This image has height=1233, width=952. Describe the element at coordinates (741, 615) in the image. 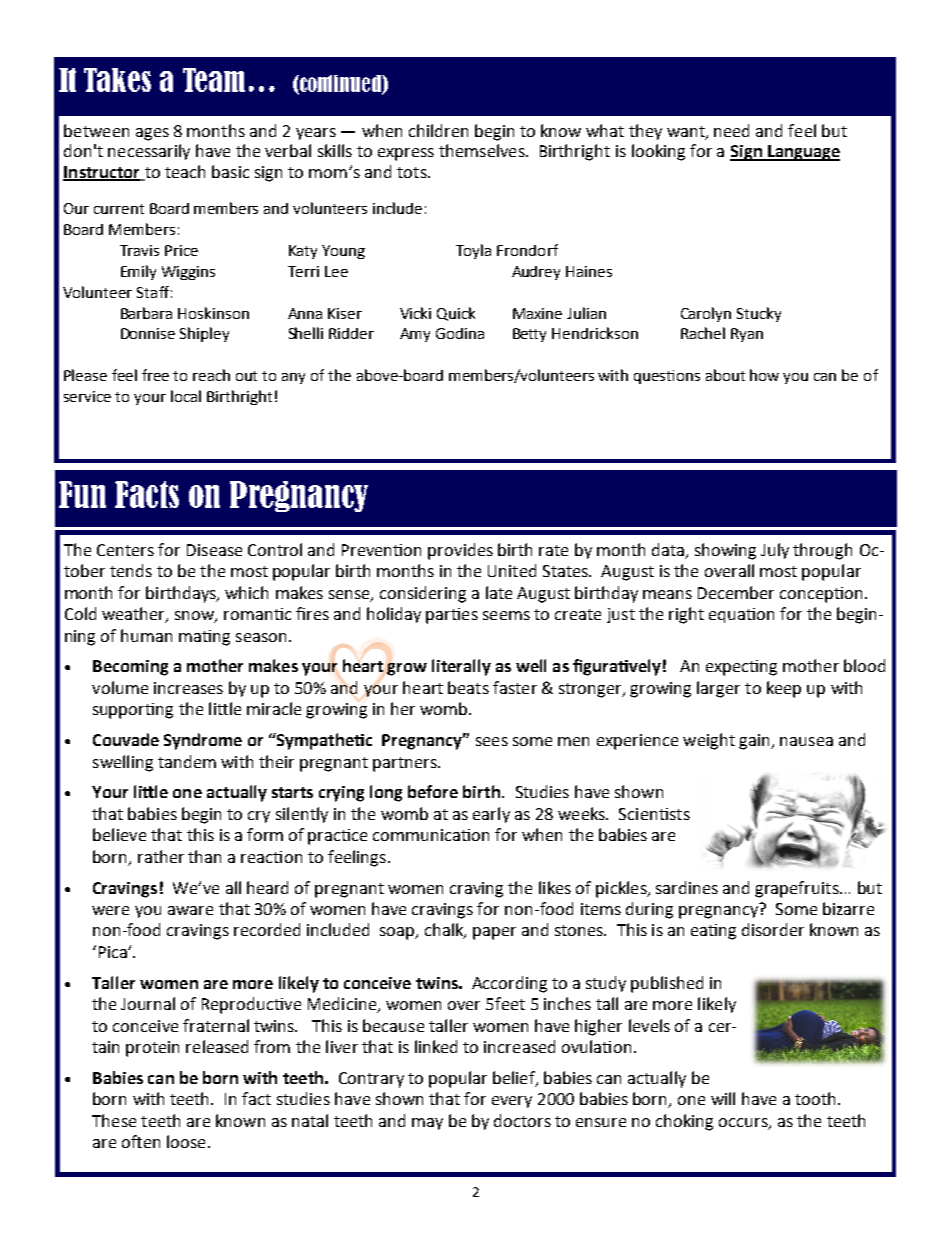

I see `equation` at that location.
